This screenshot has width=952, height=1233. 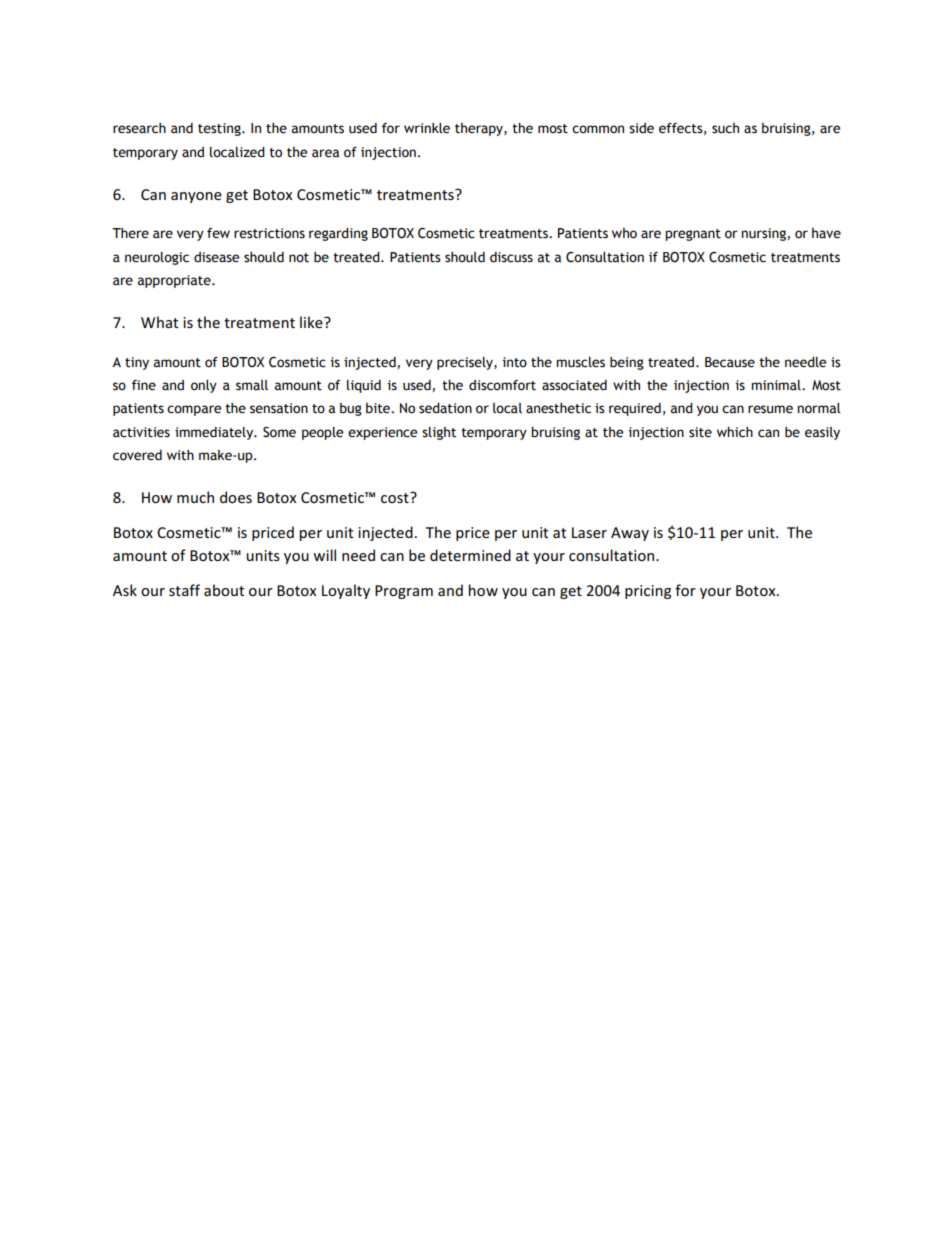 What do you see at coordinates (427, 128) in the screenshot?
I see `wrinkle` at bounding box center [427, 128].
